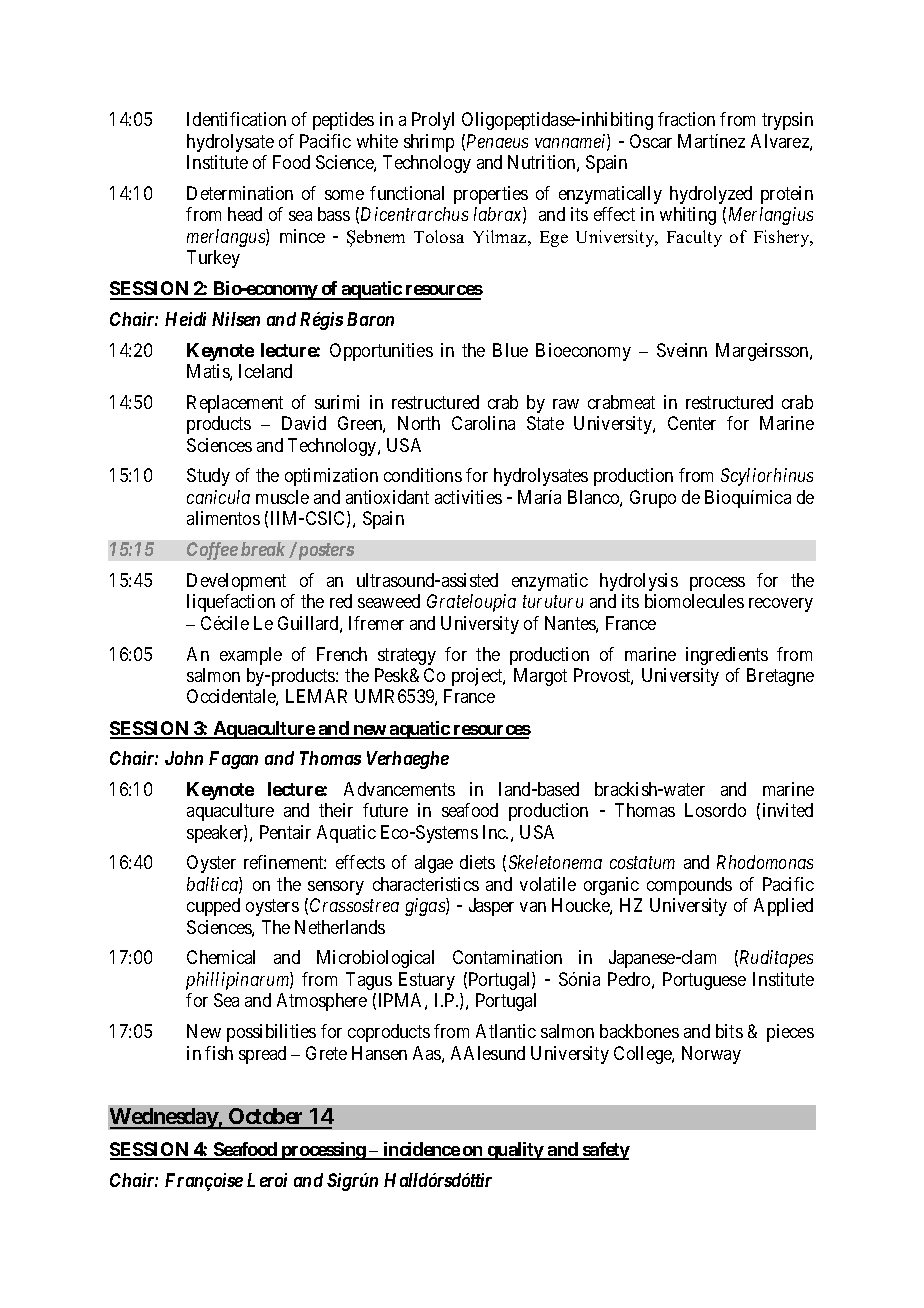 This page has height=1308, width=924. I want to click on ingredients, so click(727, 656).
